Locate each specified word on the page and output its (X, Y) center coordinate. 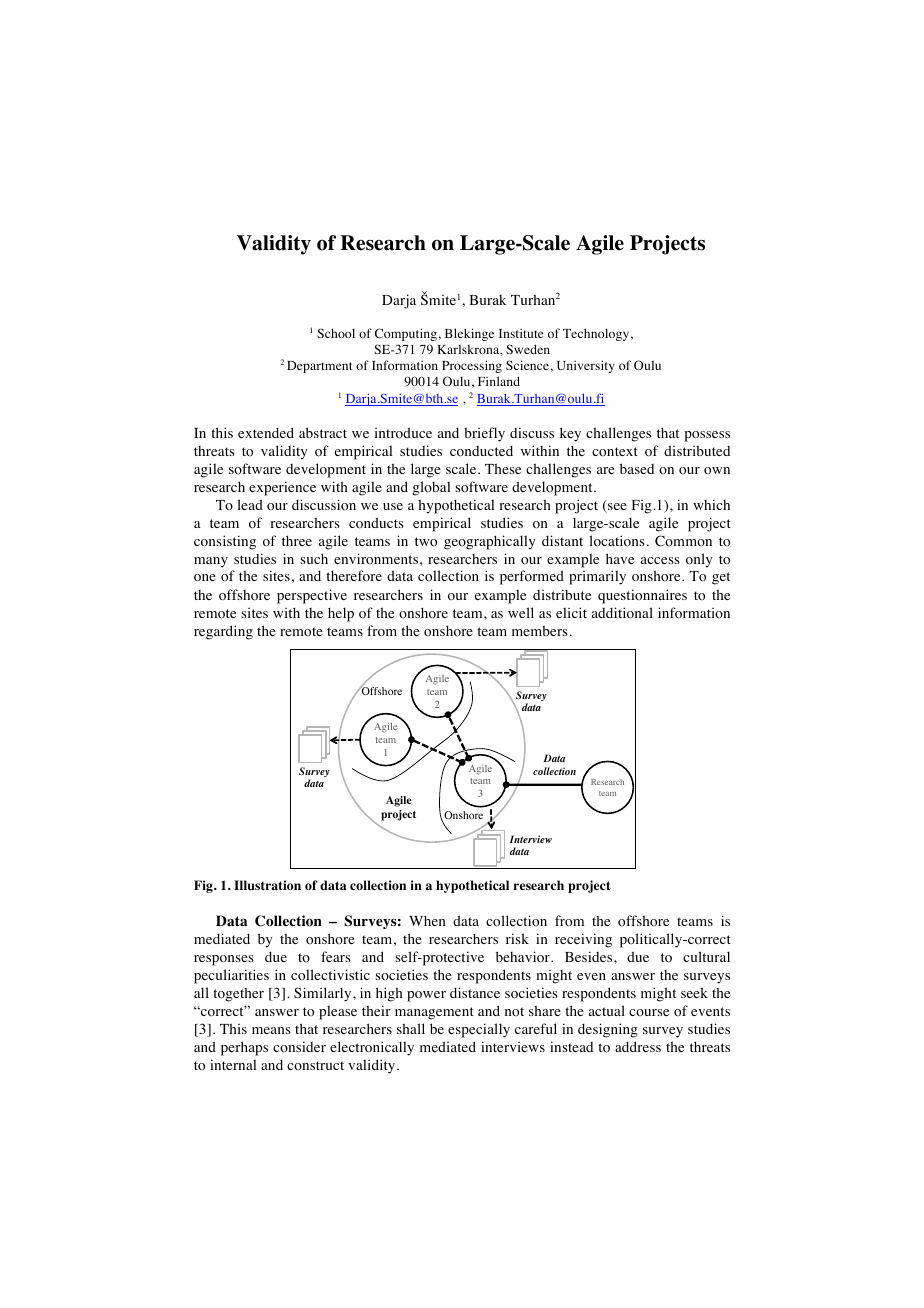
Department (320, 367)
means (271, 1030)
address (638, 1046)
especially (479, 1030)
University (586, 366)
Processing (472, 366)
